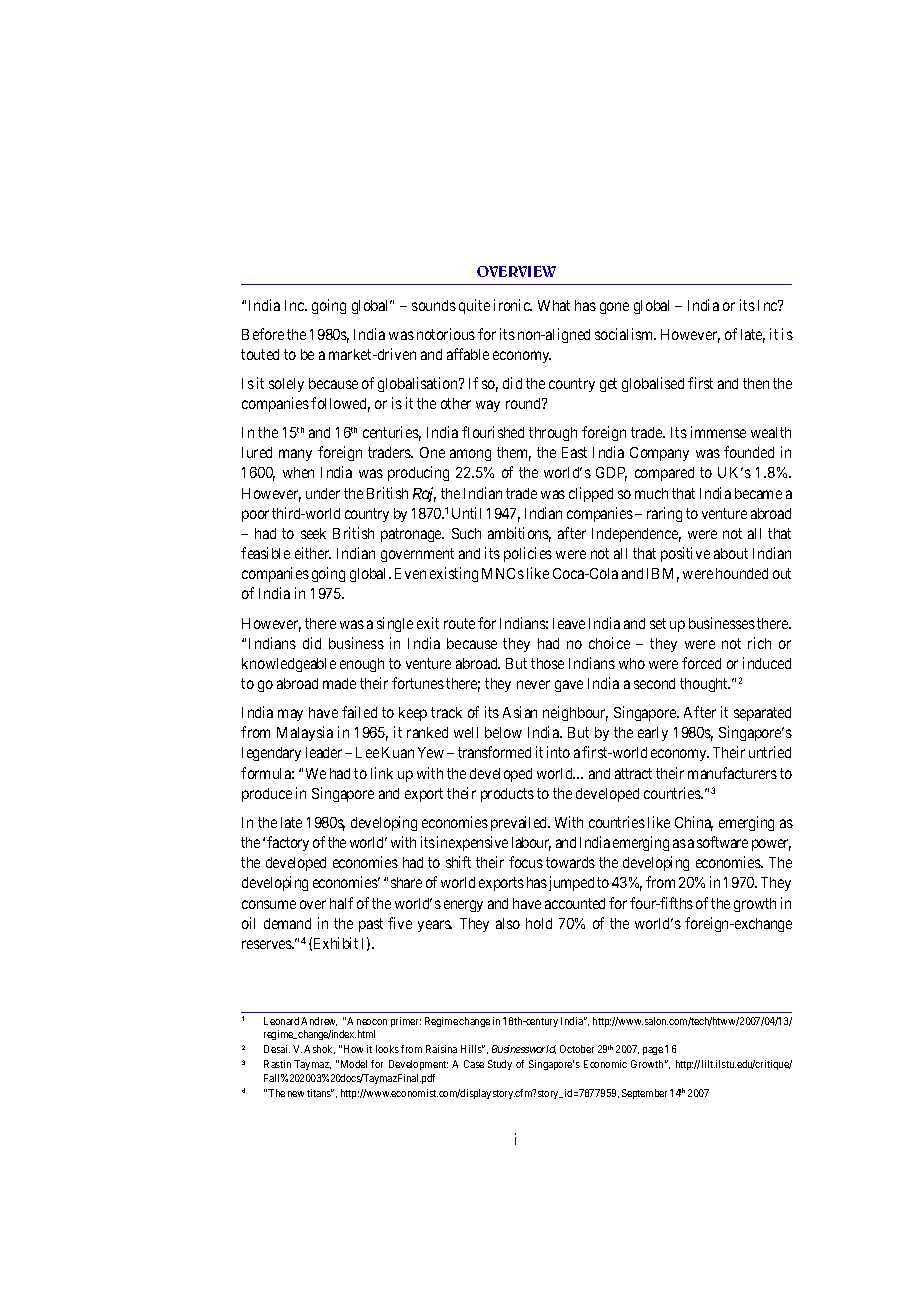  I want to click on socialism, so click(625, 334).
